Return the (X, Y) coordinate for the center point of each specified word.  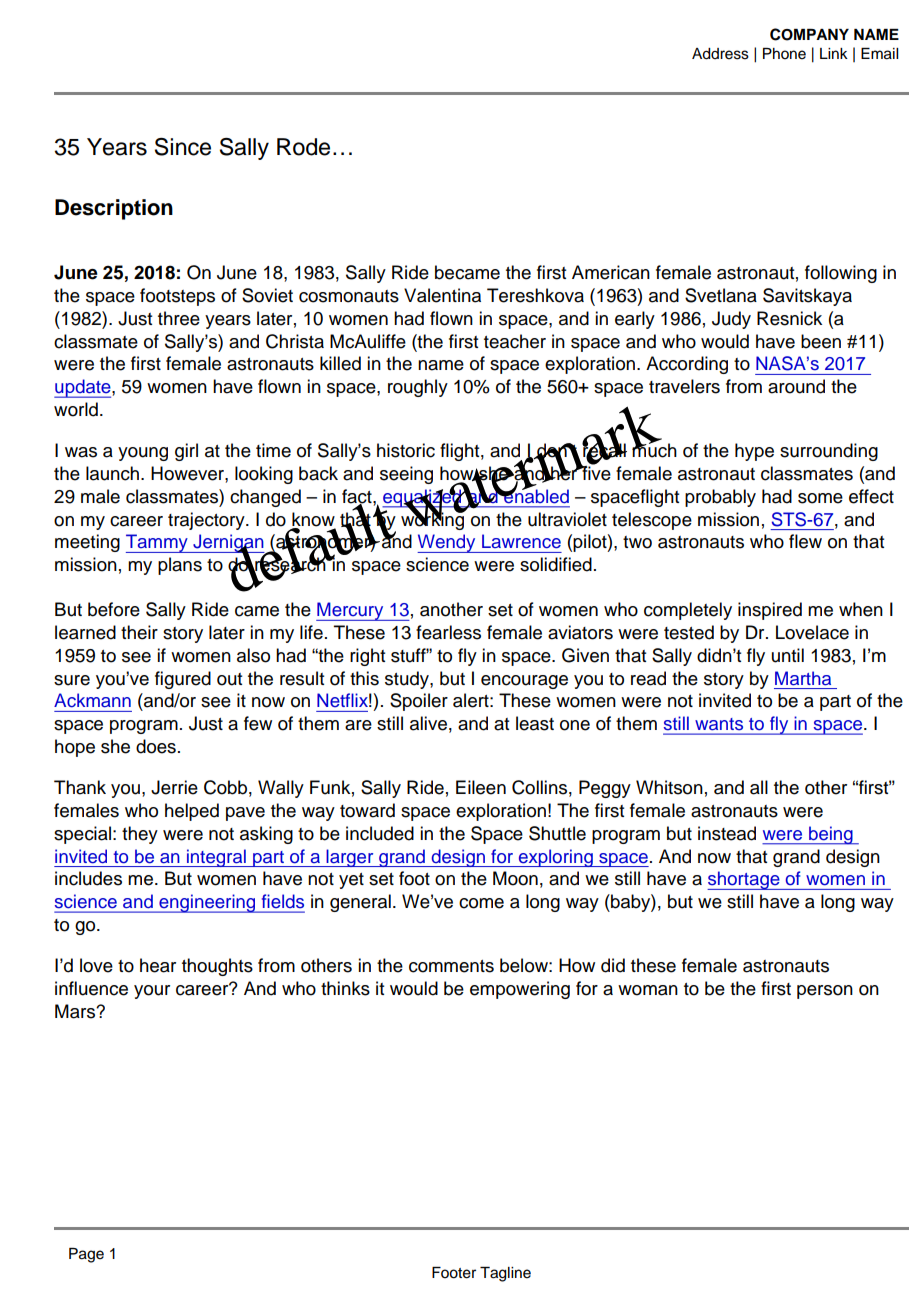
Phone (784, 54)
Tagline (505, 1274)
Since (183, 147)
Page (86, 1255)
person (825, 992)
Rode (303, 147)
